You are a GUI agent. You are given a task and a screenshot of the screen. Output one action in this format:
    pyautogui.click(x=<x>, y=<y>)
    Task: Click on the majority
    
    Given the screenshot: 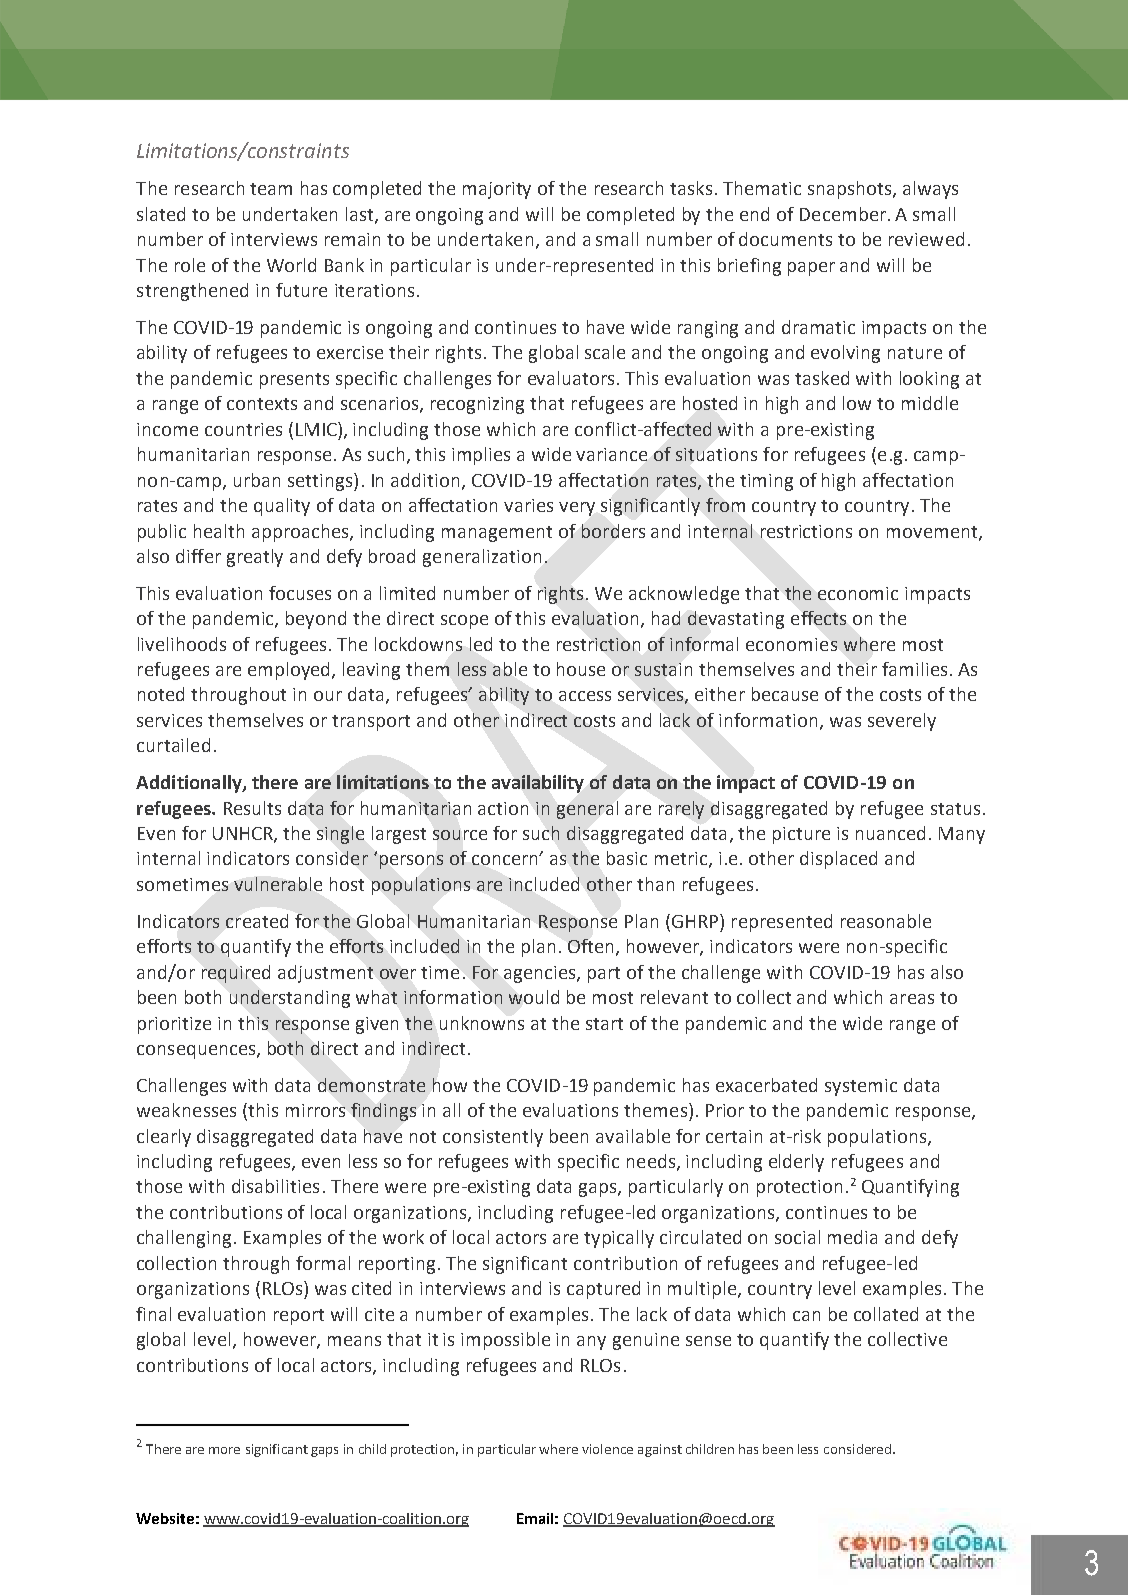 What is the action you would take?
    pyautogui.click(x=497, y=190)
